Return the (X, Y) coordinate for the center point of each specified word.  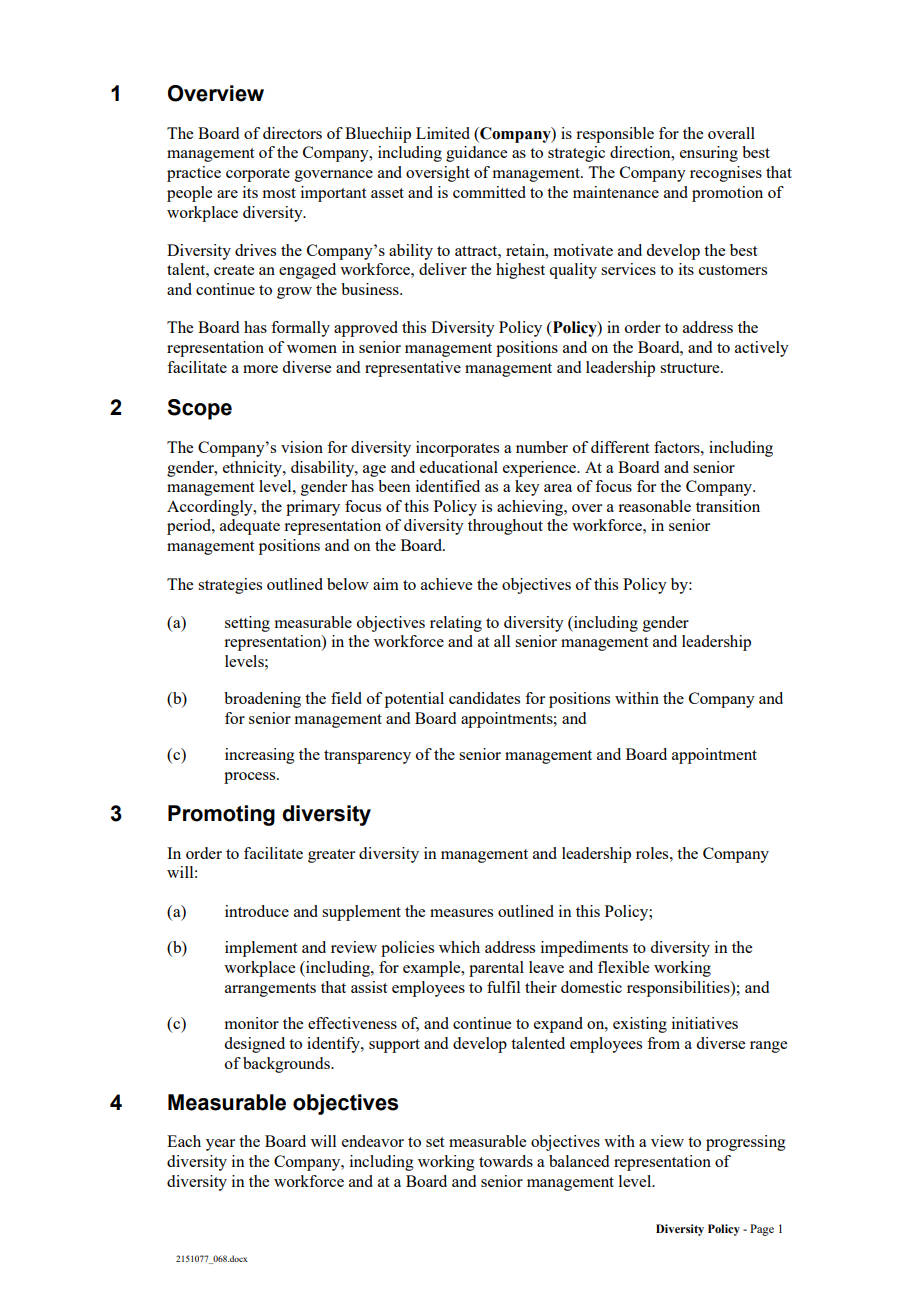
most (279, 193)
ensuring (709, 154)
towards (506, 1161)
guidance (476, 154)
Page (762, 1230)
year (220, 1145)
